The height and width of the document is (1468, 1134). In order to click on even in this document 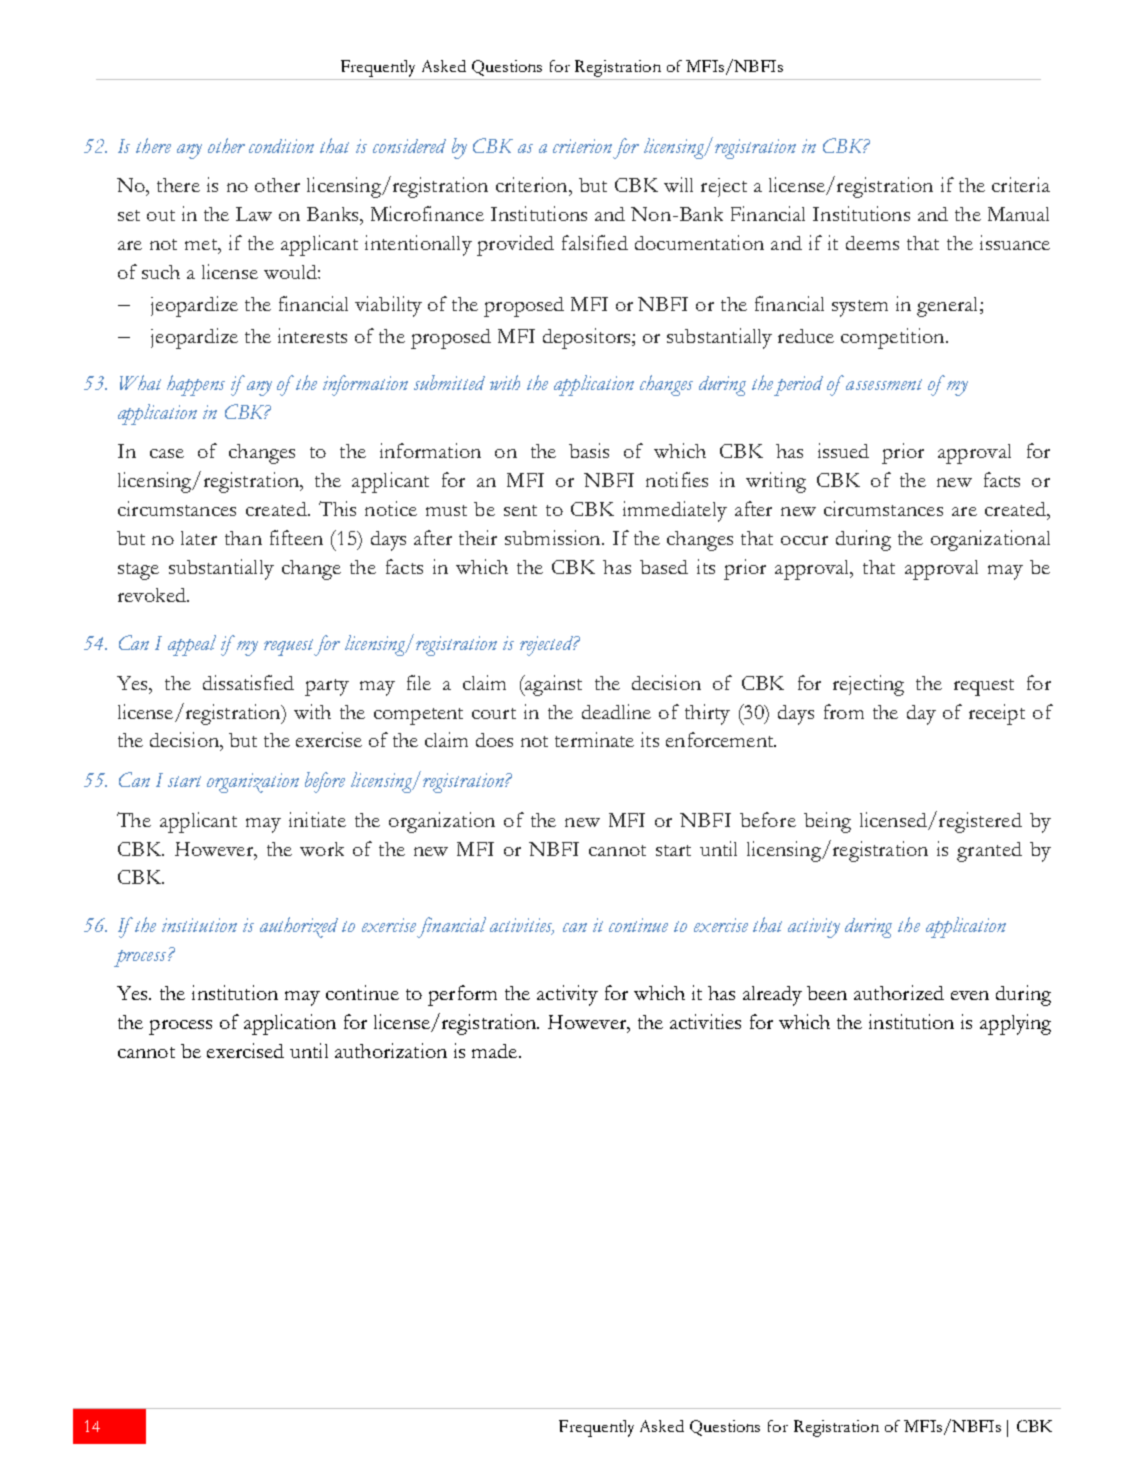, I will do `click(970, 995)`.
